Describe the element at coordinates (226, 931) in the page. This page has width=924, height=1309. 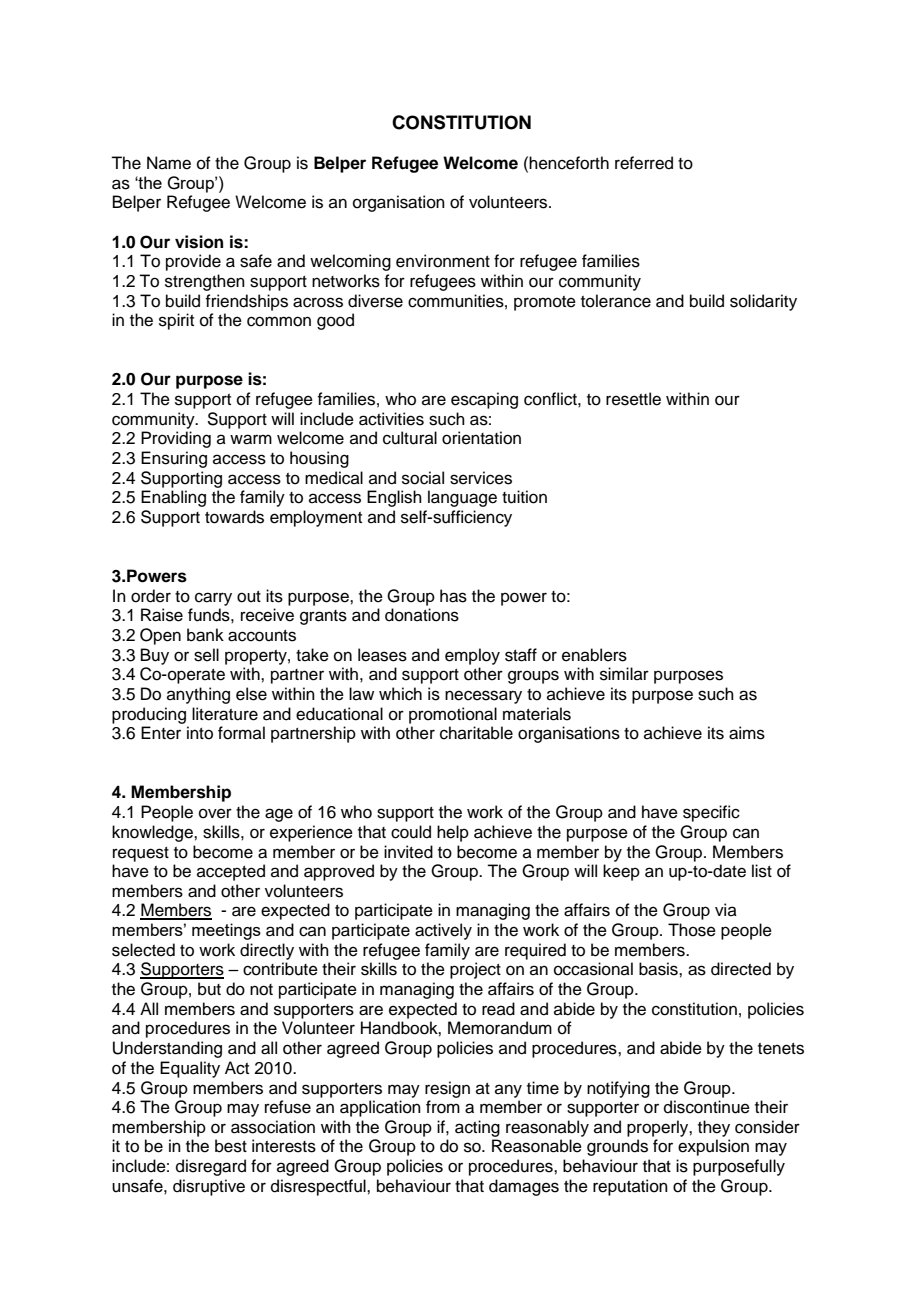
I see `meetings` at that location.
